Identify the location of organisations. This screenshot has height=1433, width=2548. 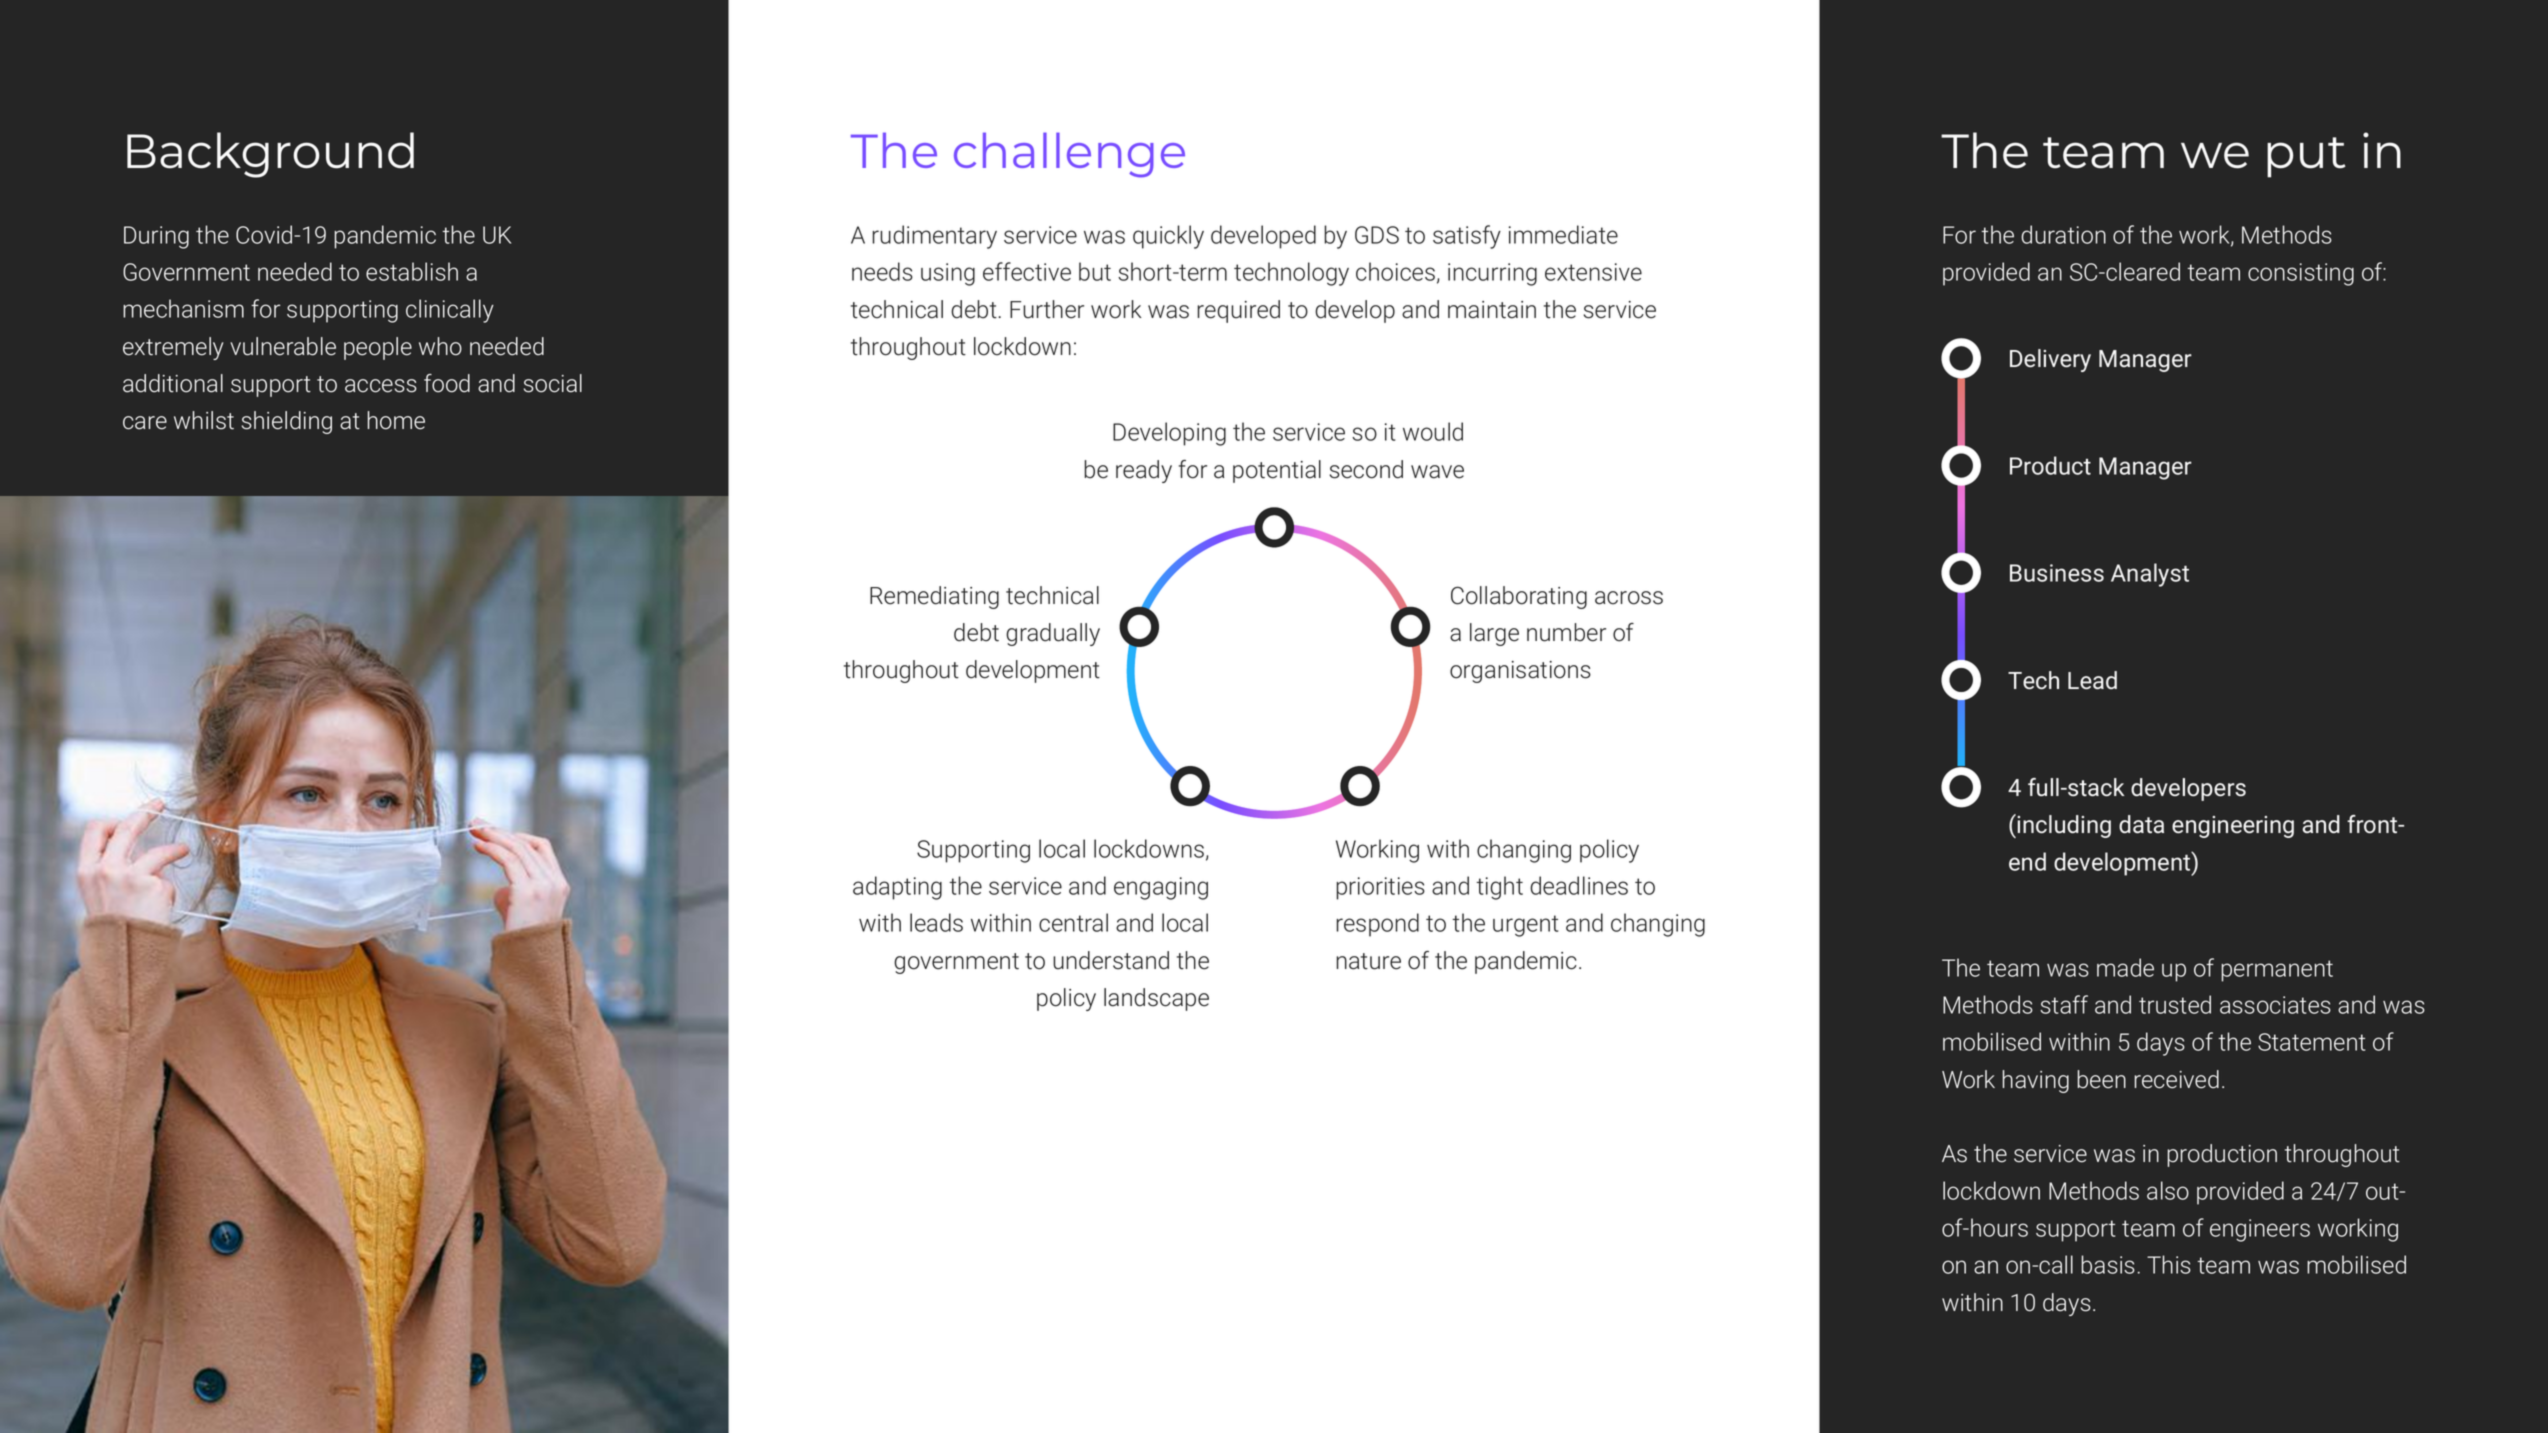
(1520, 672).
